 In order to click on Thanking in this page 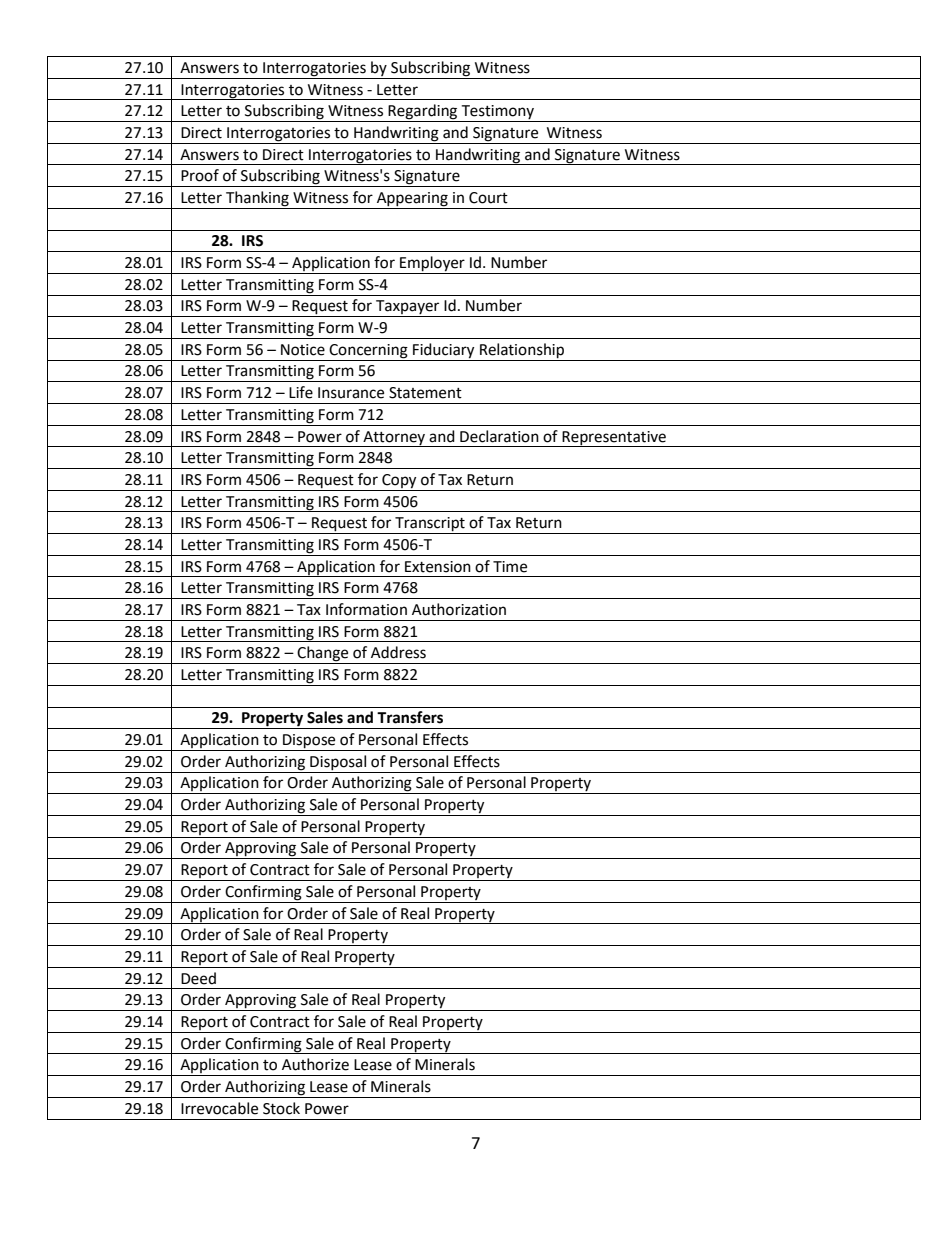, I will do `click(257, 200)`.
